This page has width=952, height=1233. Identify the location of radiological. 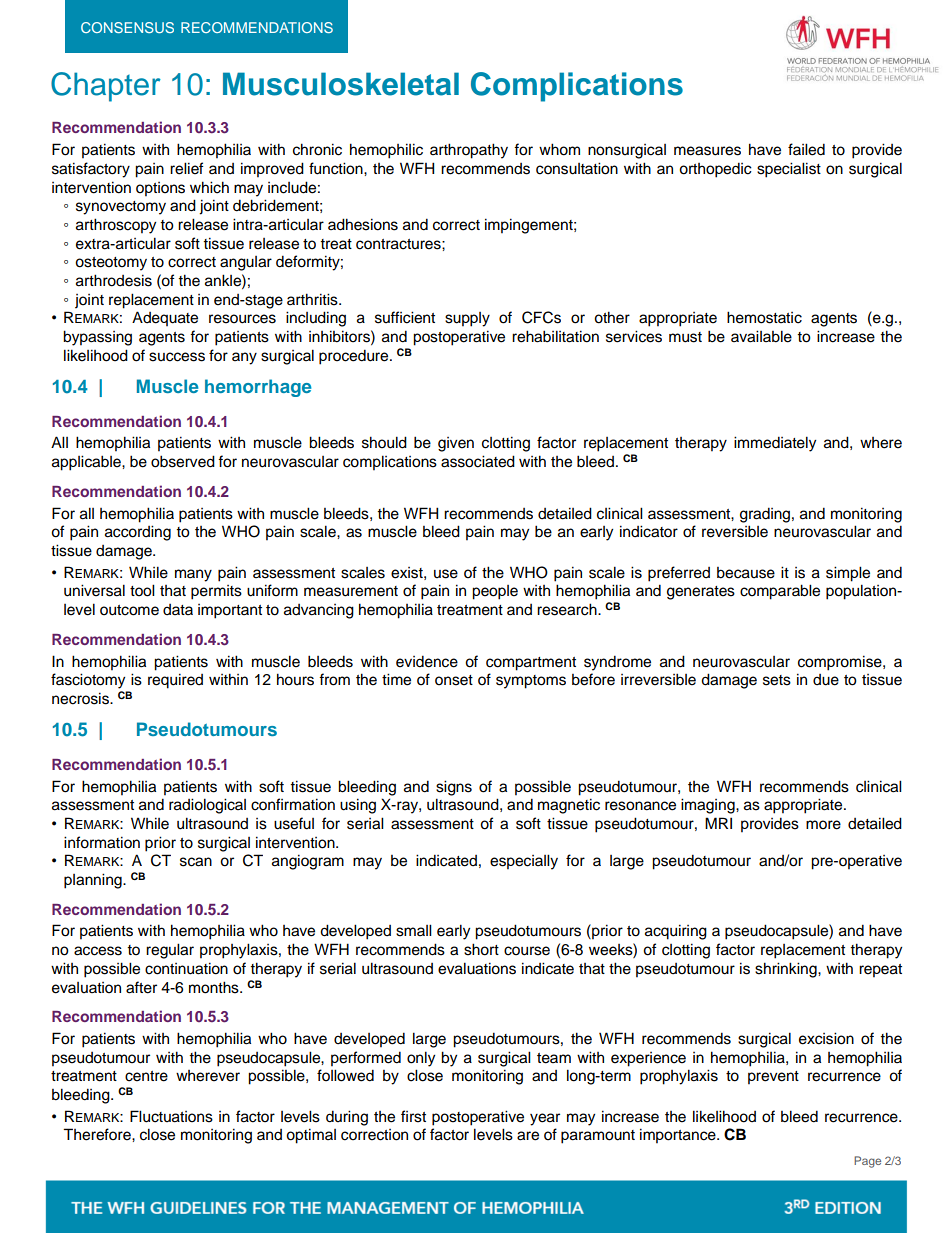
(207, 806).
